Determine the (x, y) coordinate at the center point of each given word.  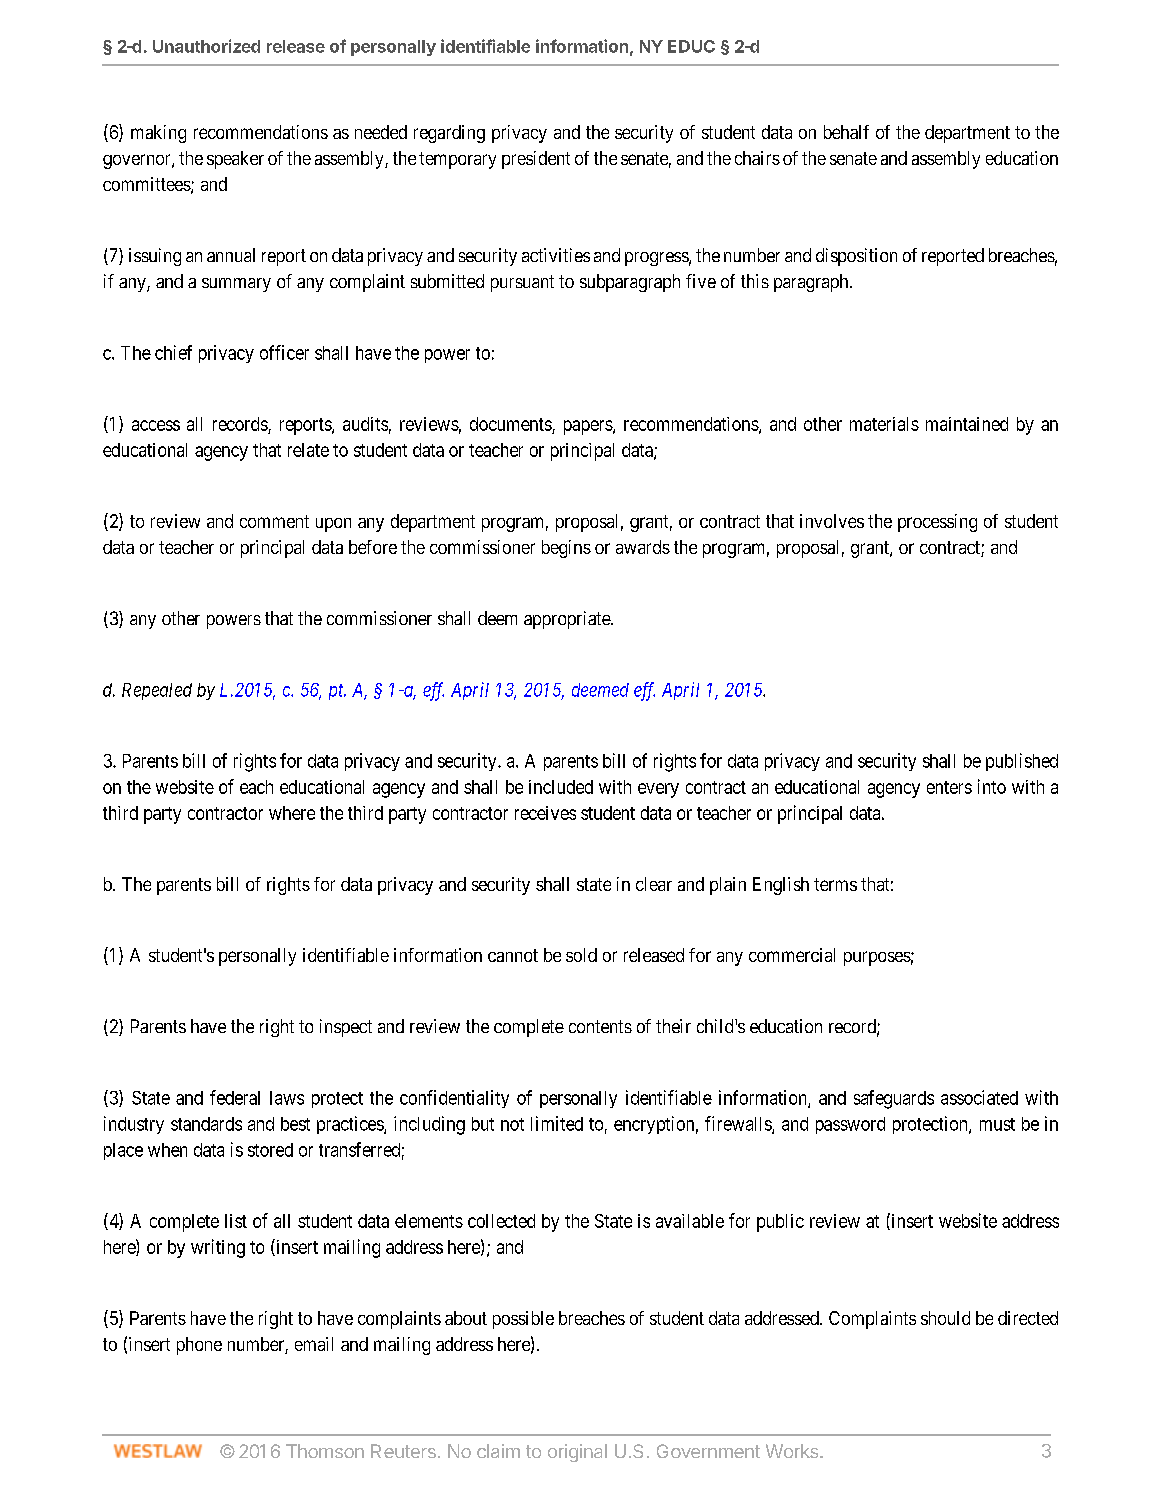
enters (949, 787)
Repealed (157, 691)
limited (557, 1123)
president (536, 160)
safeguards (894, 1099)
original (577, 1453)
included (561, 787)
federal (235, 1097)
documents (511, 424)
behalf (846, 132)
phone (199, 1346)
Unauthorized (206, 46)
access (156, 425)
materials (884, 424)
